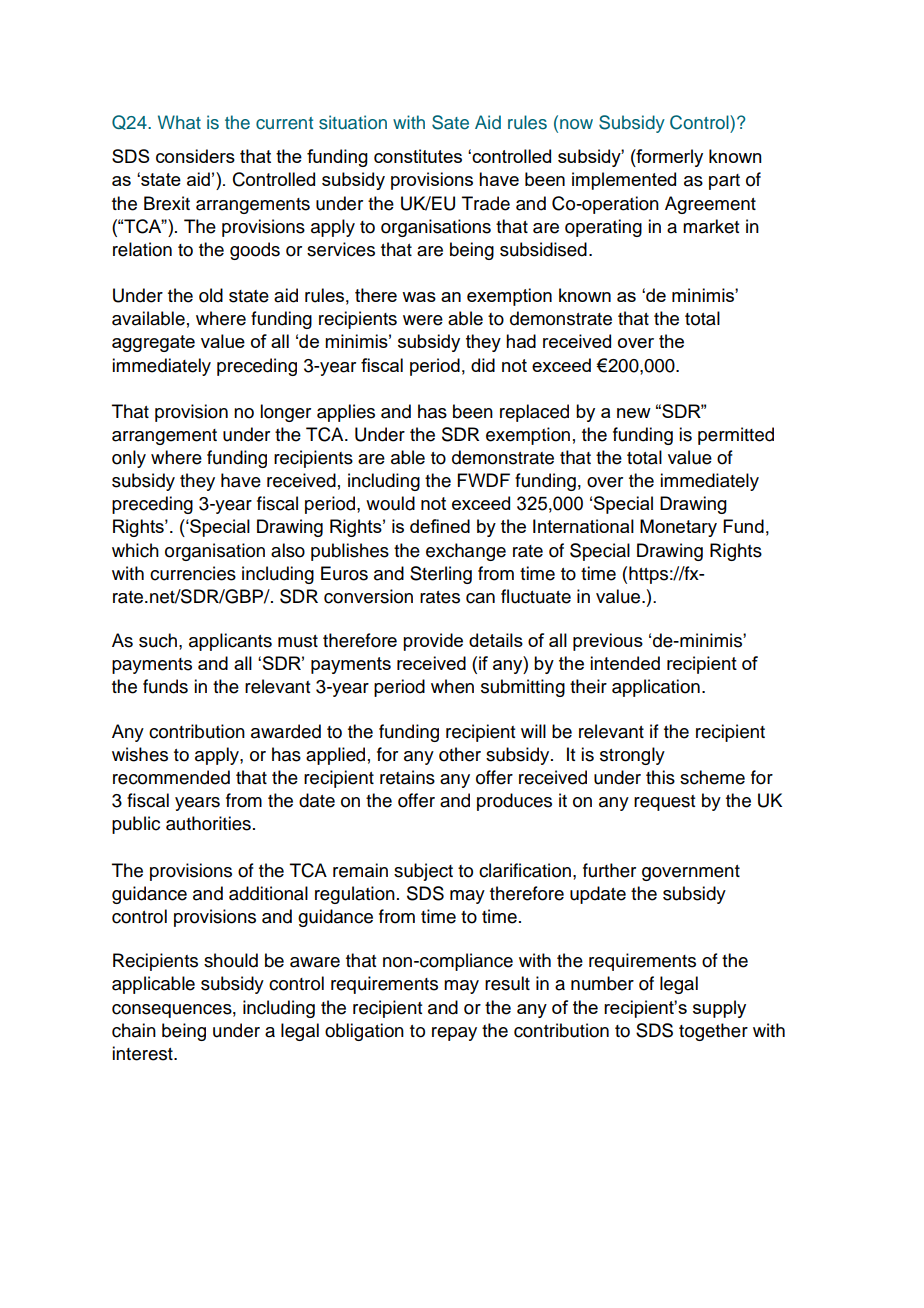 The height and width of the document is (1308, 924). What do you see at coordinates (134, 1030) in the document?
I see `chain` at bounding box center [134, 1030].
